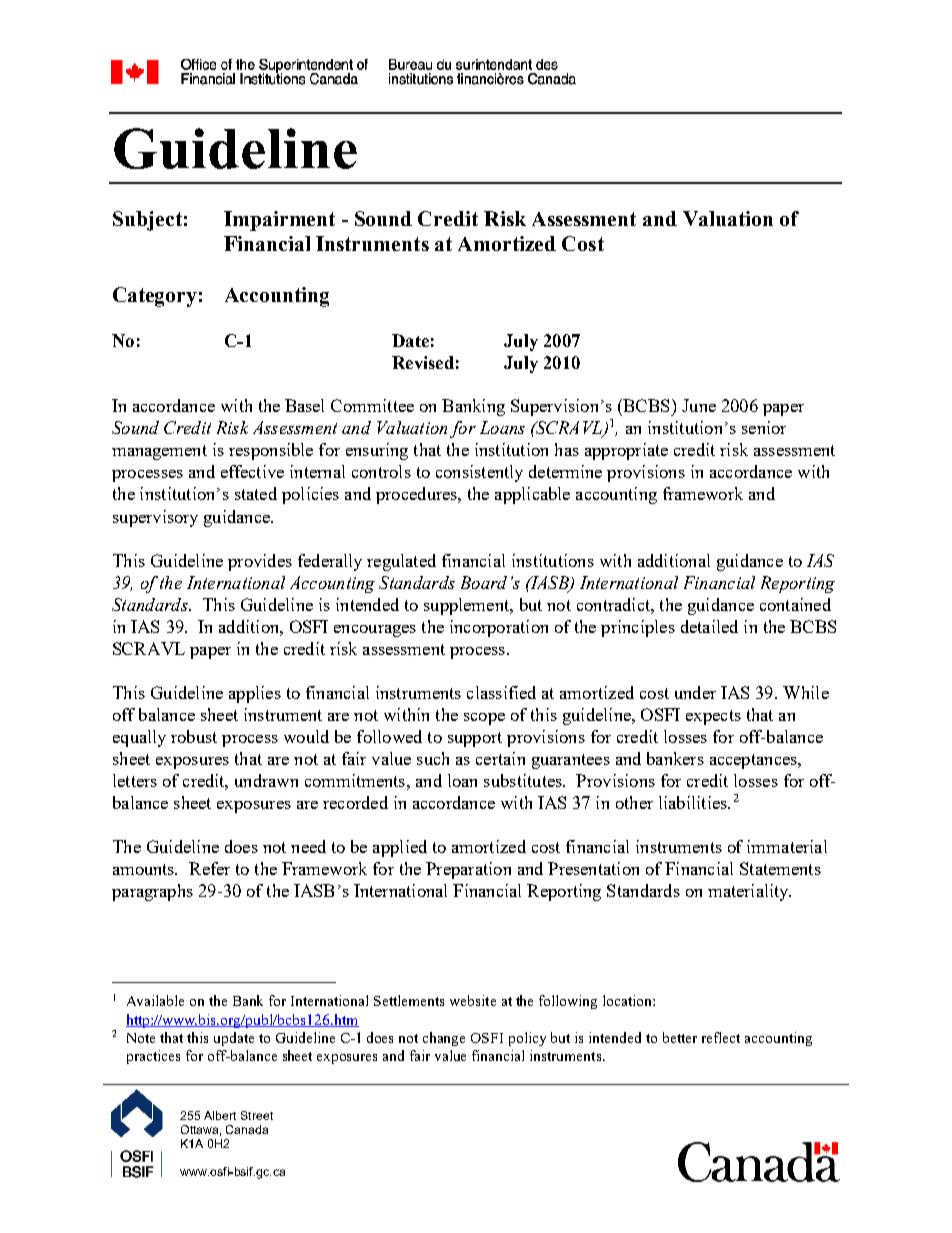  I want to click on materiality, so click(749, 892).
